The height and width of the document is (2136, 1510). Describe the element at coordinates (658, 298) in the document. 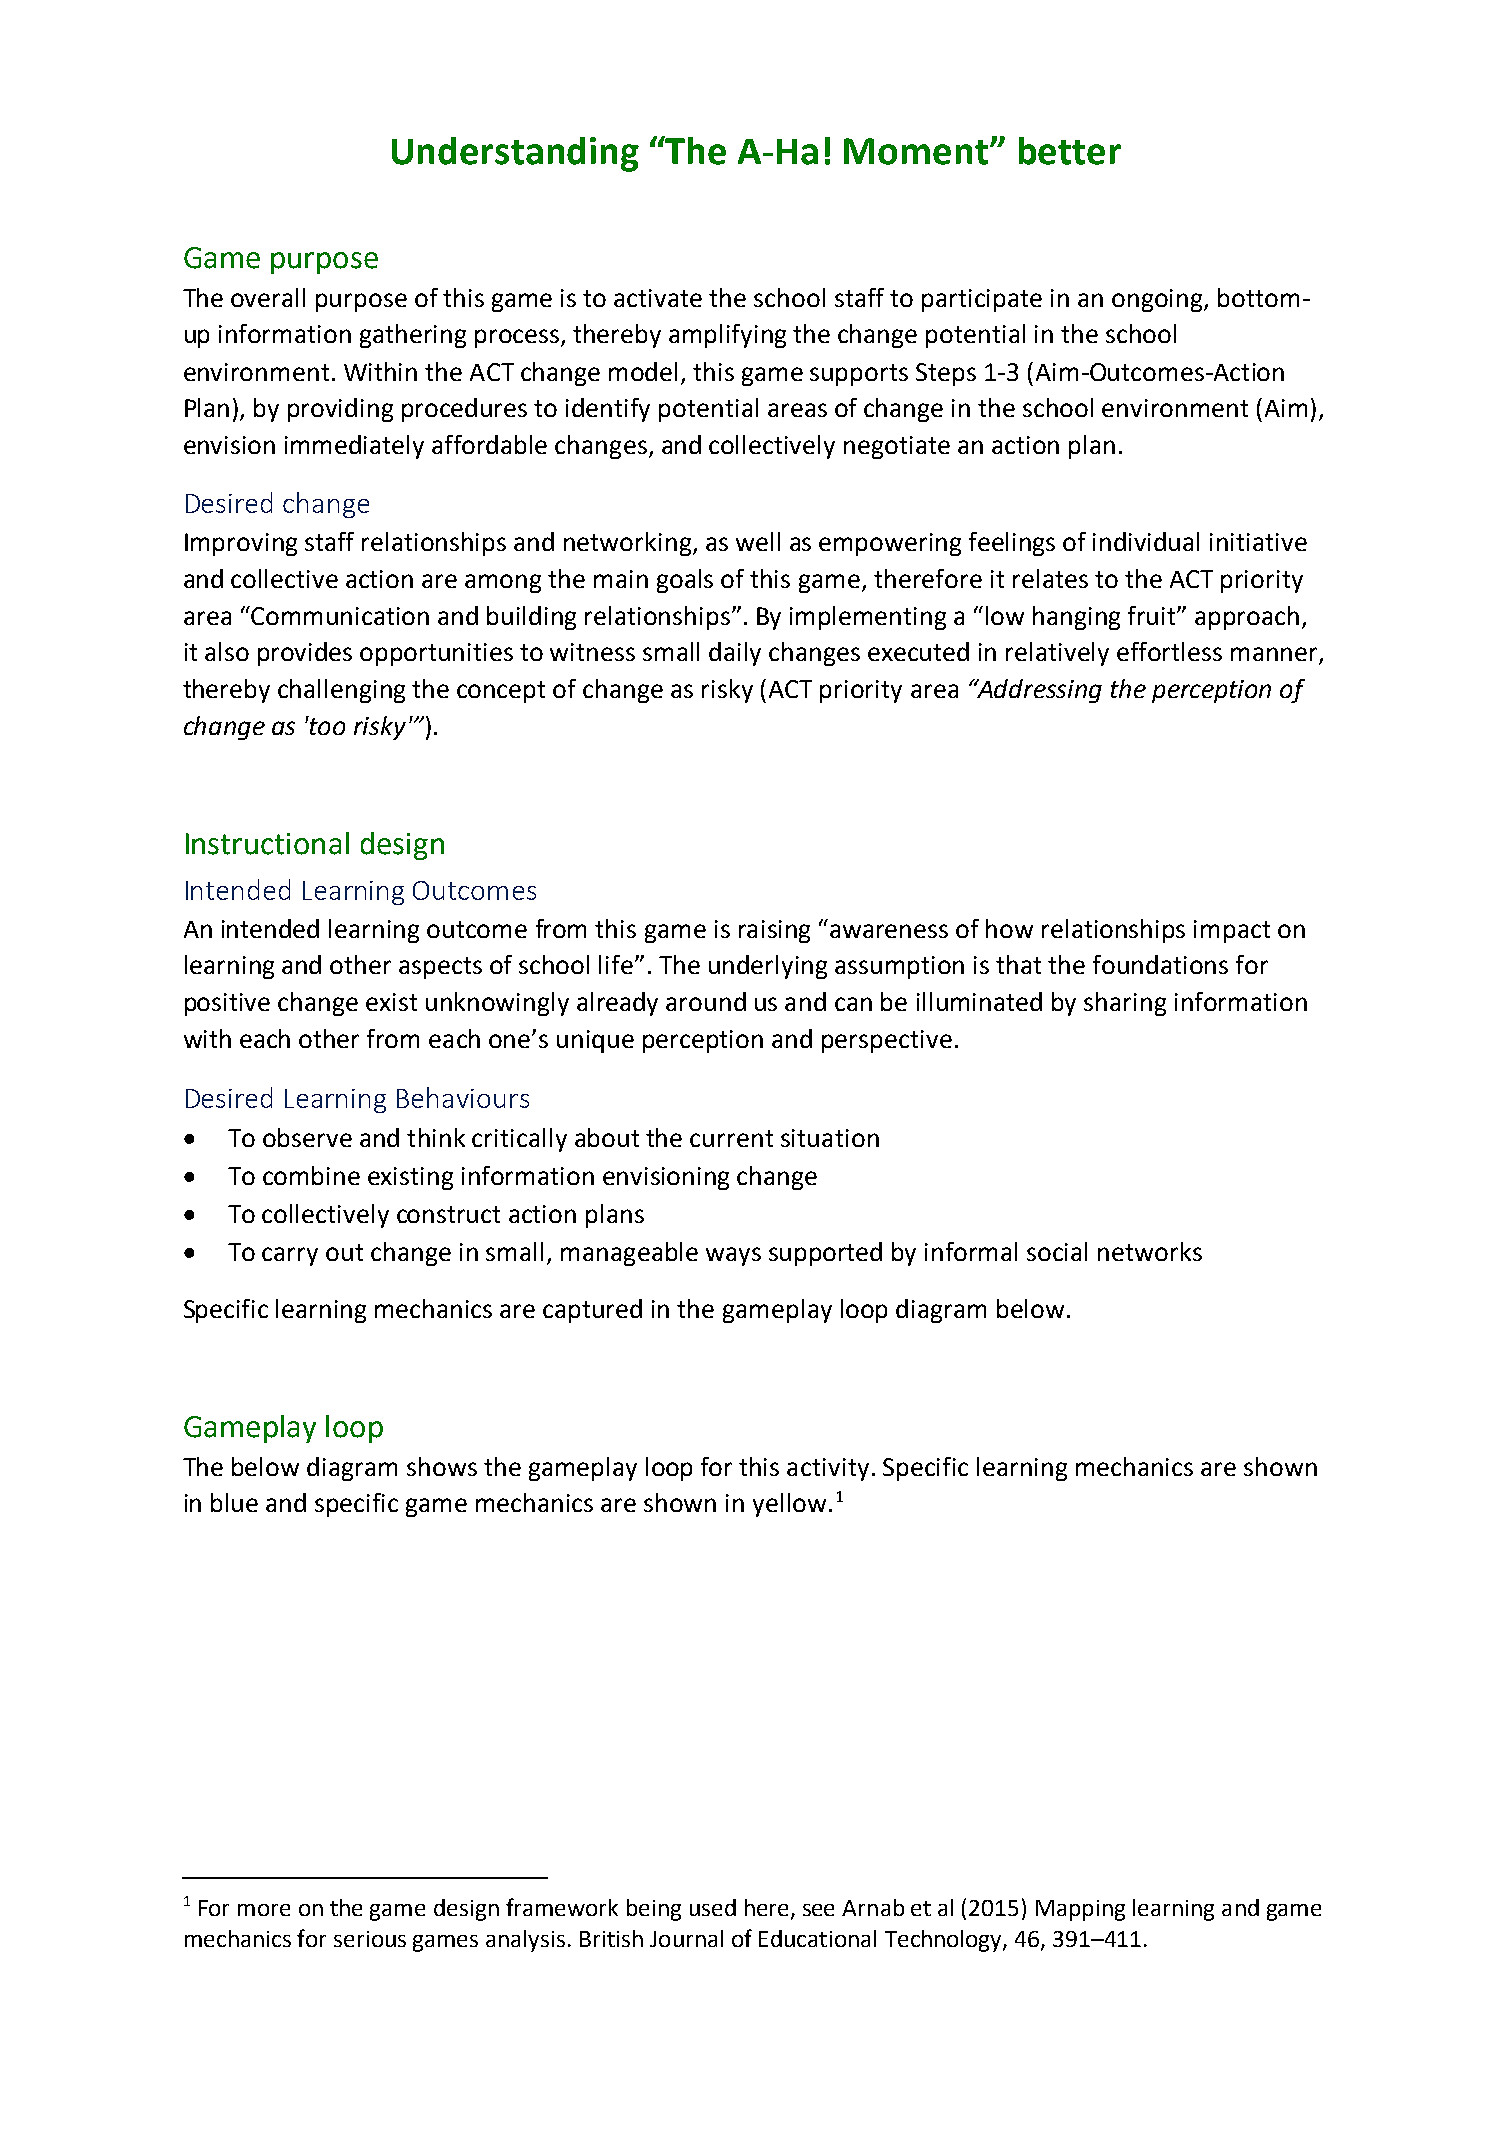

I see `activate` at that location.
